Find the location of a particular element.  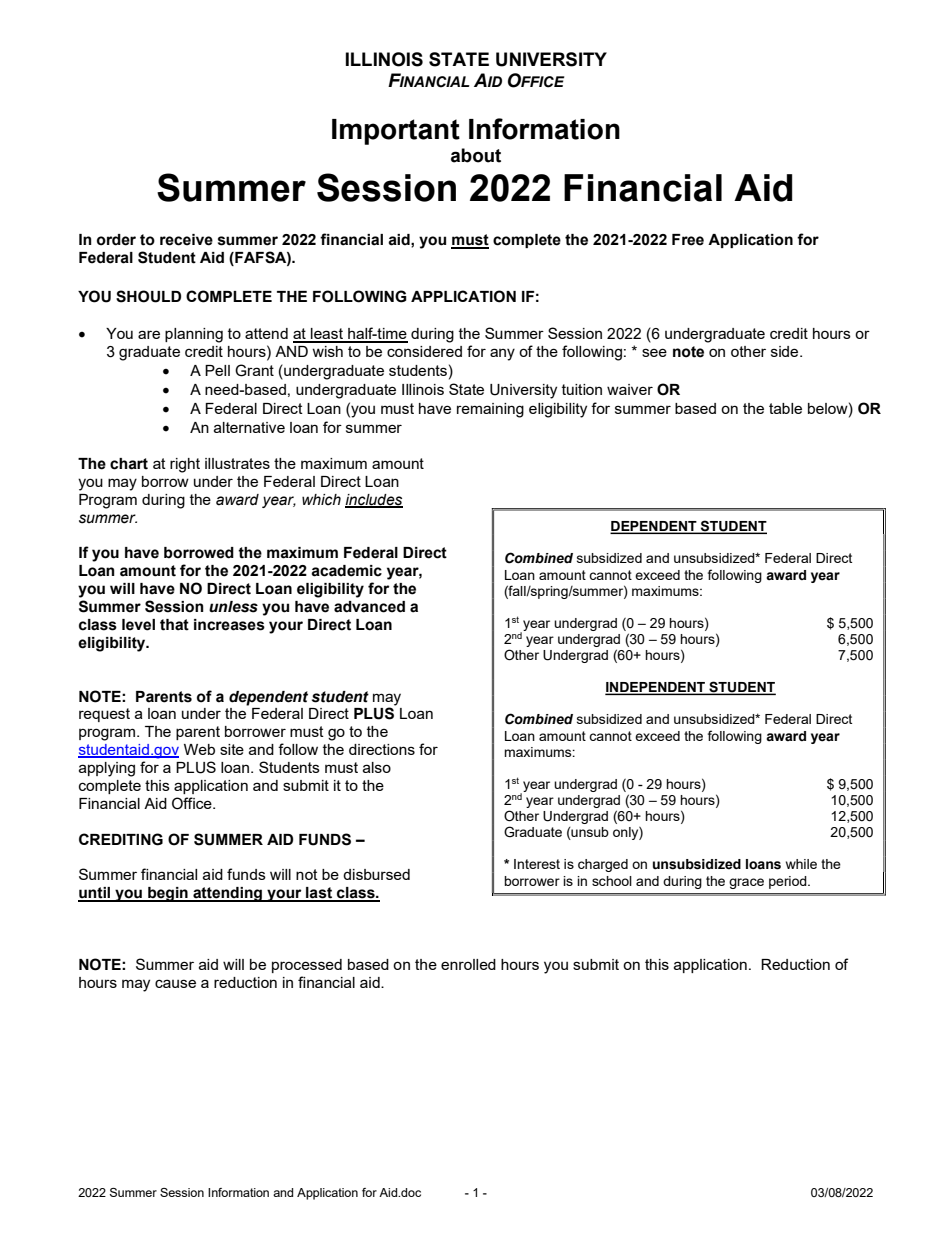

unless is located at coordinates (233, 607).
